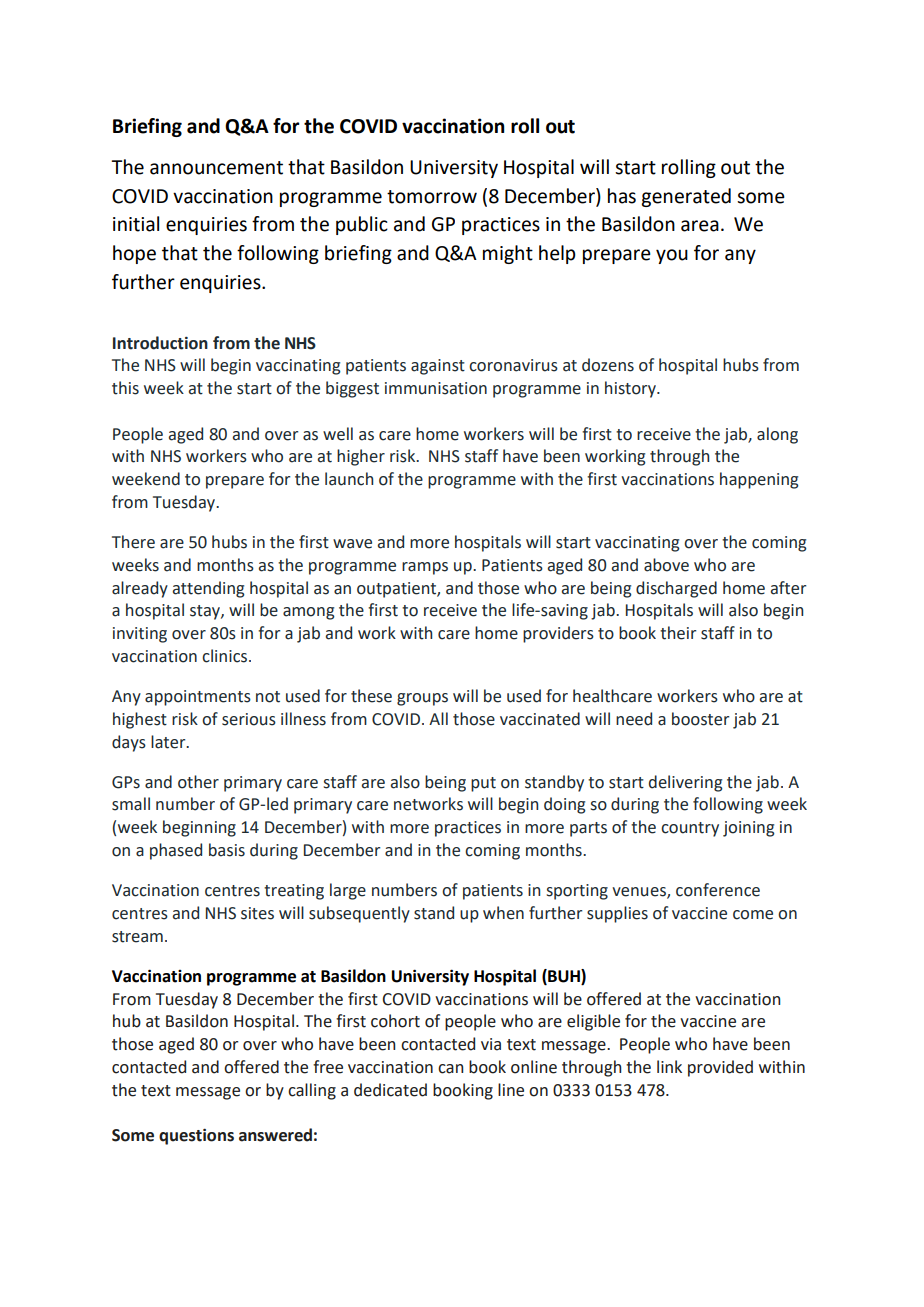 This screenshot has width=924, height=1307. What do you see at coordinates (125, 388) in the screenshot?
I see `this` at bounding box center [125, 388].
